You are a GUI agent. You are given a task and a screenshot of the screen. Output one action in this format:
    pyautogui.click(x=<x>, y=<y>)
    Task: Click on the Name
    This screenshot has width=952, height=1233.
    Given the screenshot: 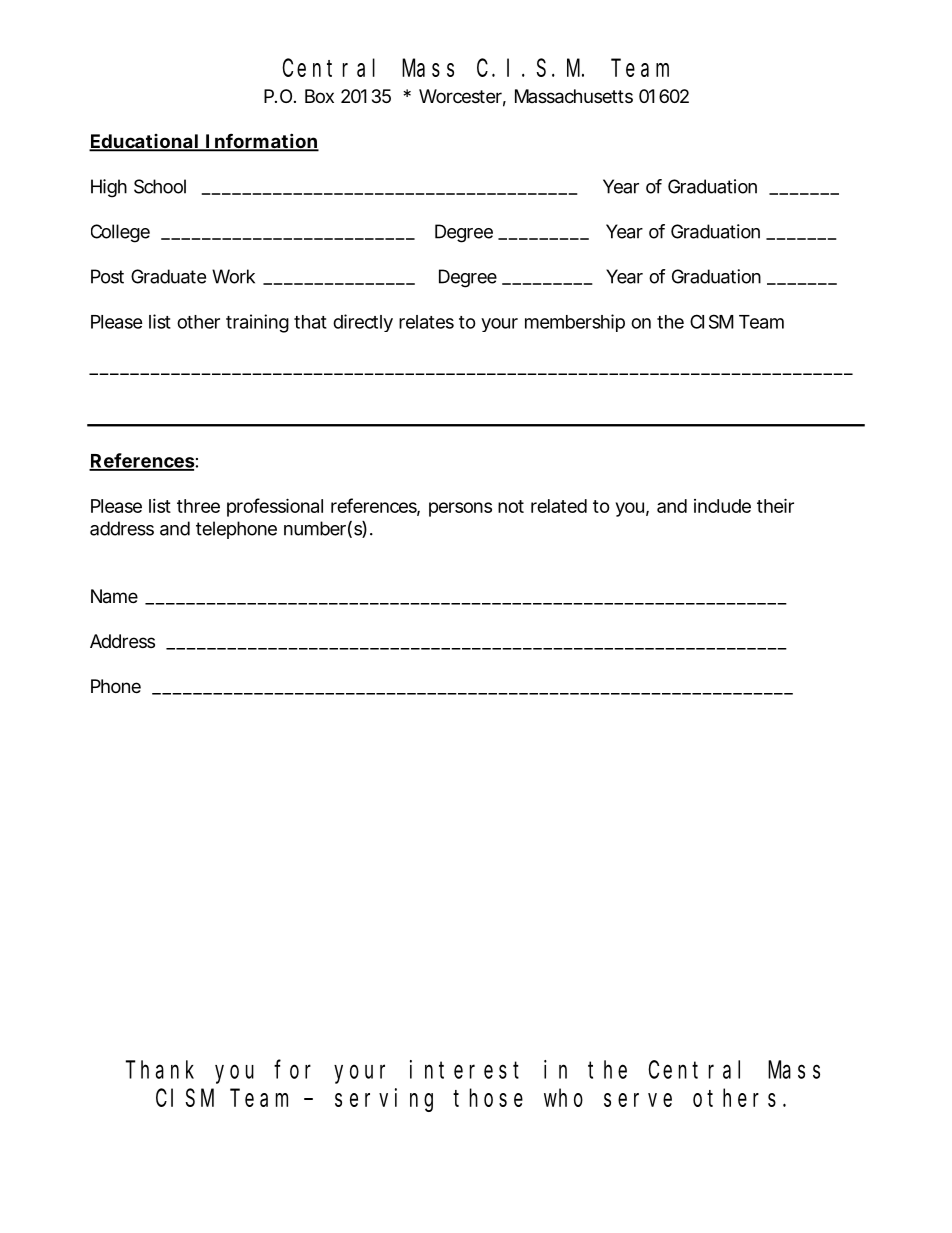 What is the action you would take?
    pyautogui.click(x=114, y=596)
